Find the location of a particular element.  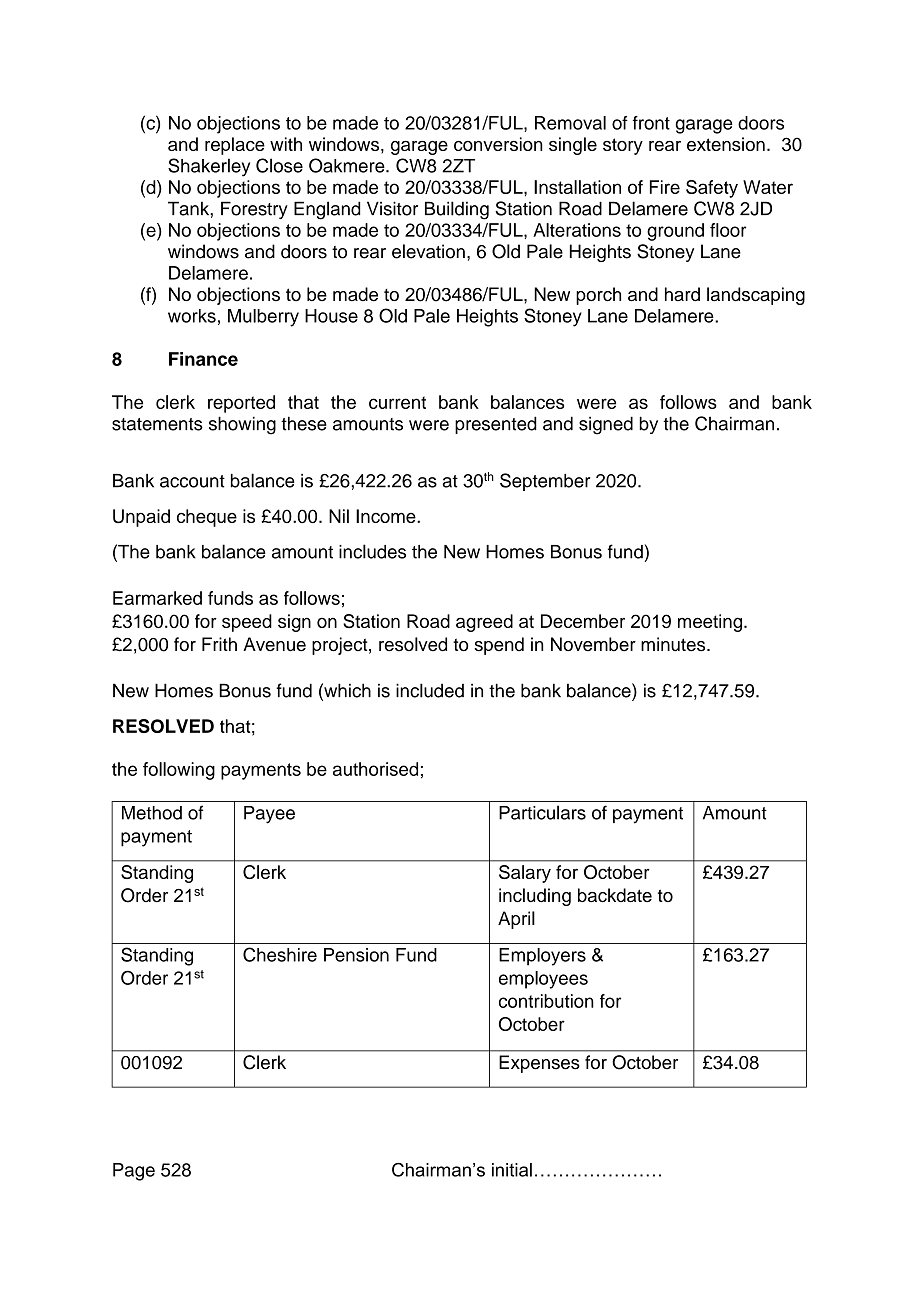

conversion is located at coordinates (498, 144).
